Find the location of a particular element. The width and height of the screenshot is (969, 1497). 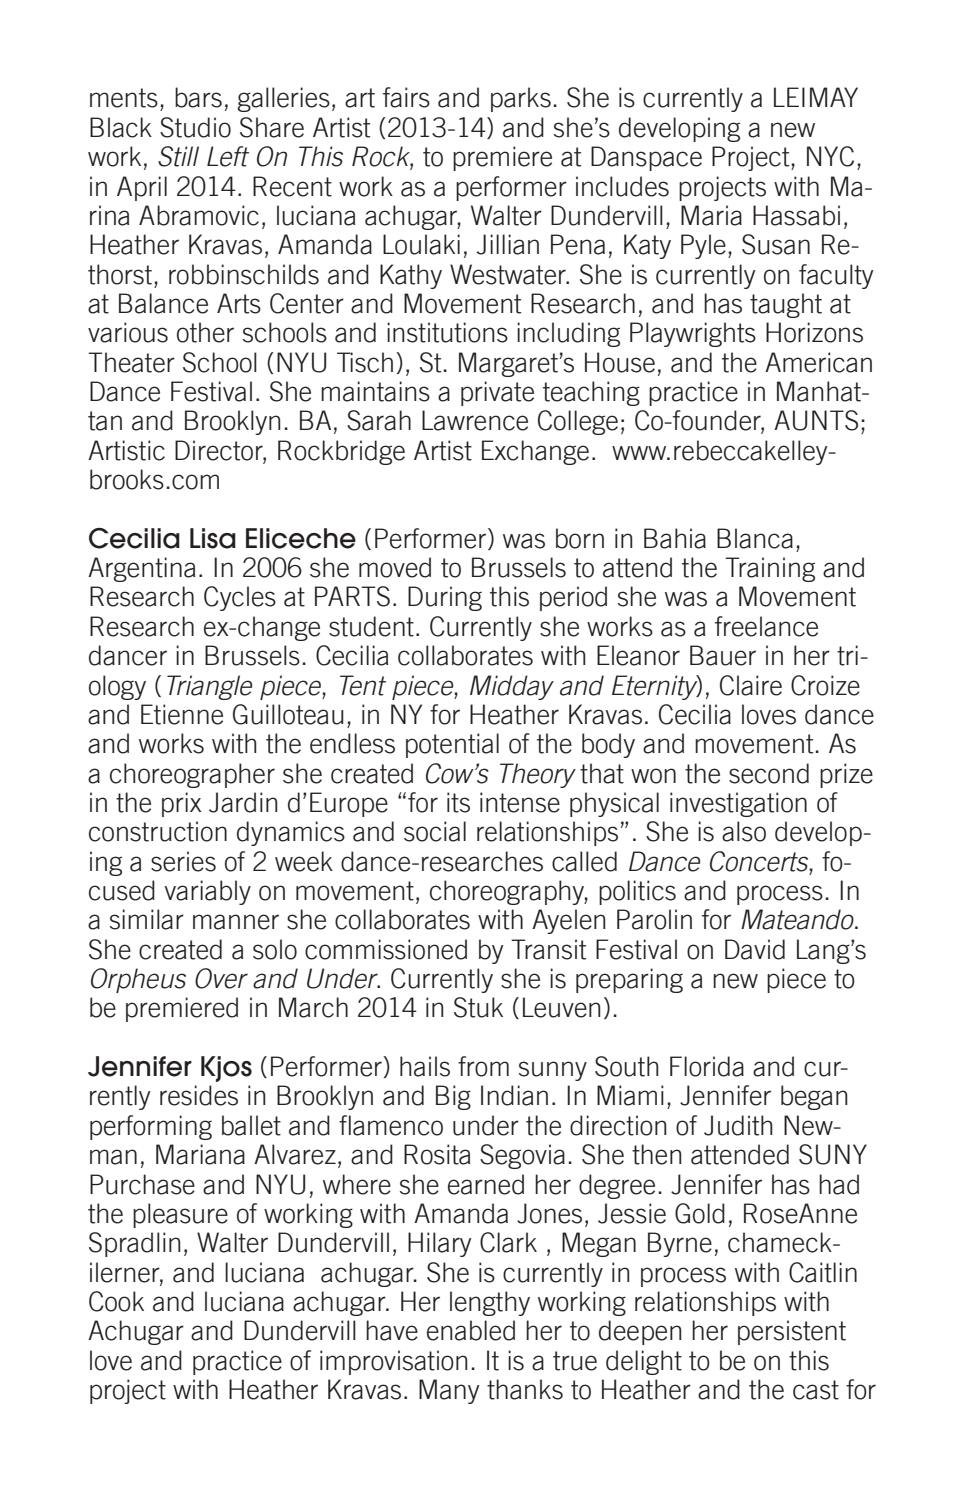

cast is located at coordinates (816, 1390).
